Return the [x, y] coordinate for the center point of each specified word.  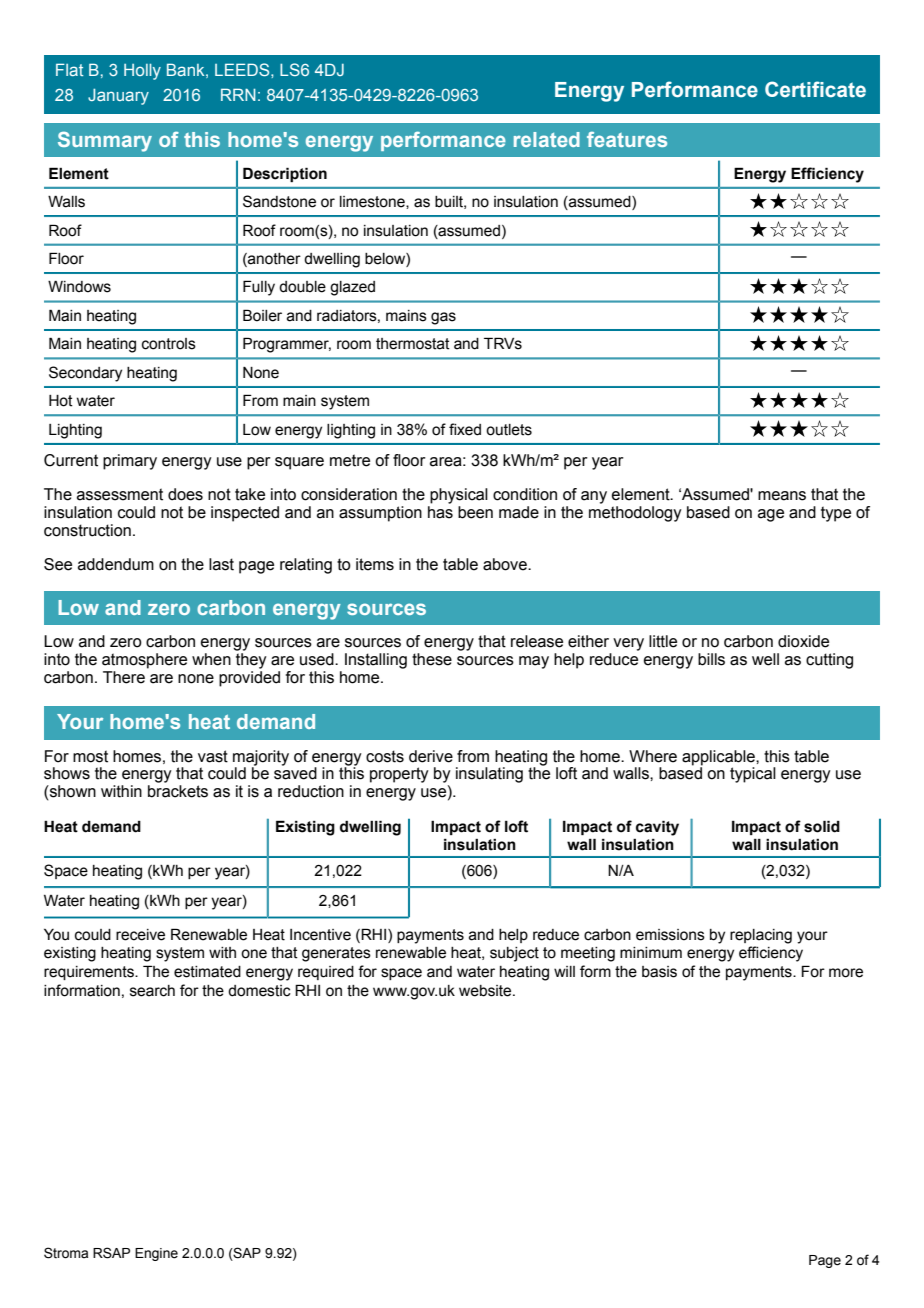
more [846, 973]
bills [711, 659]
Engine [156, 1254]
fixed [465, 429]
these [432, 659]
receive [140, 935]
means [782, 496]
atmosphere [144, 661]
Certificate [815, 89]
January [118, 97]
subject [514, 954]
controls [169, 344]
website [486, 991]
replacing [761, 936]
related [547, 139]
